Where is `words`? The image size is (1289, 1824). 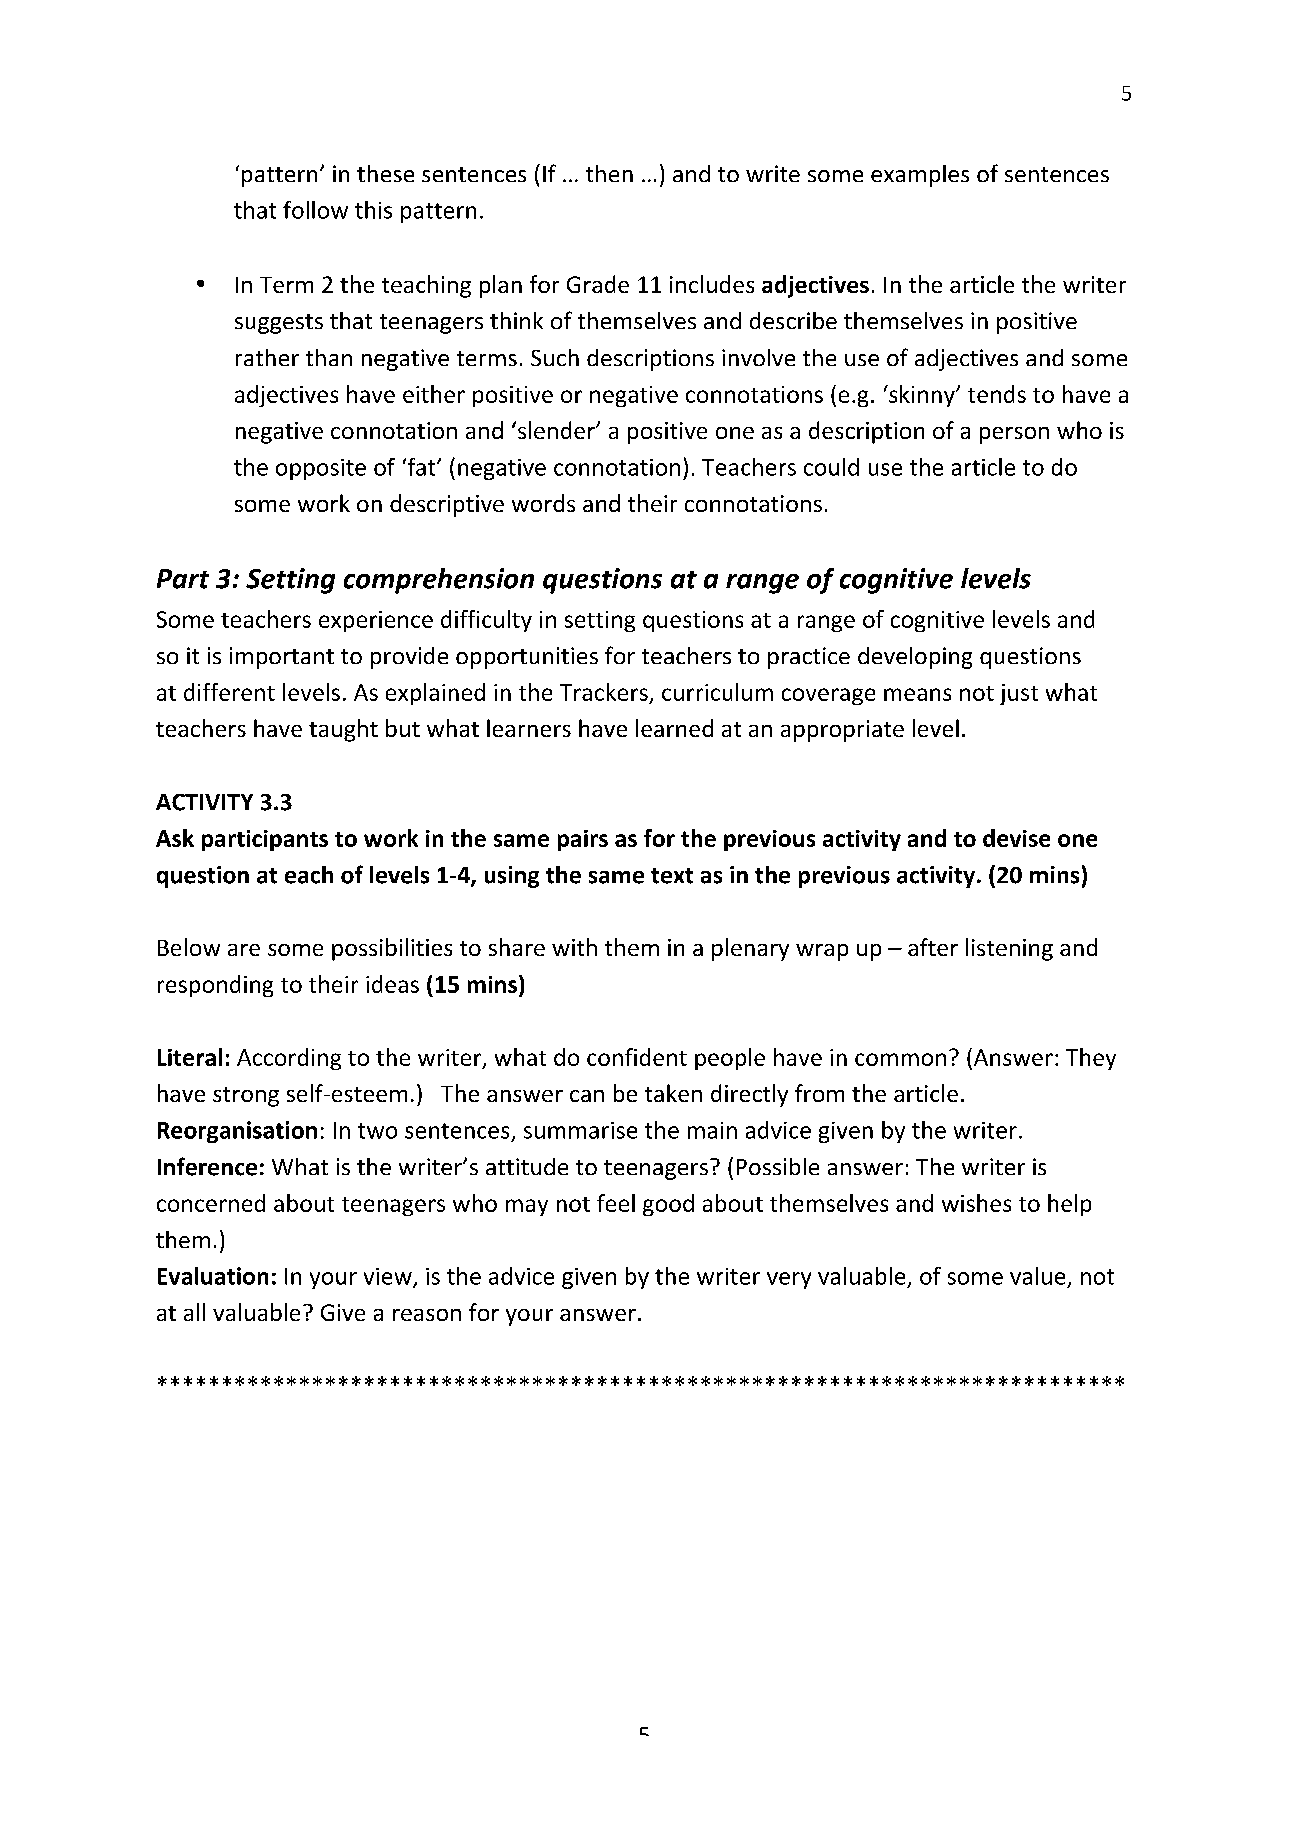
words is located at coordinates (543, 503).
